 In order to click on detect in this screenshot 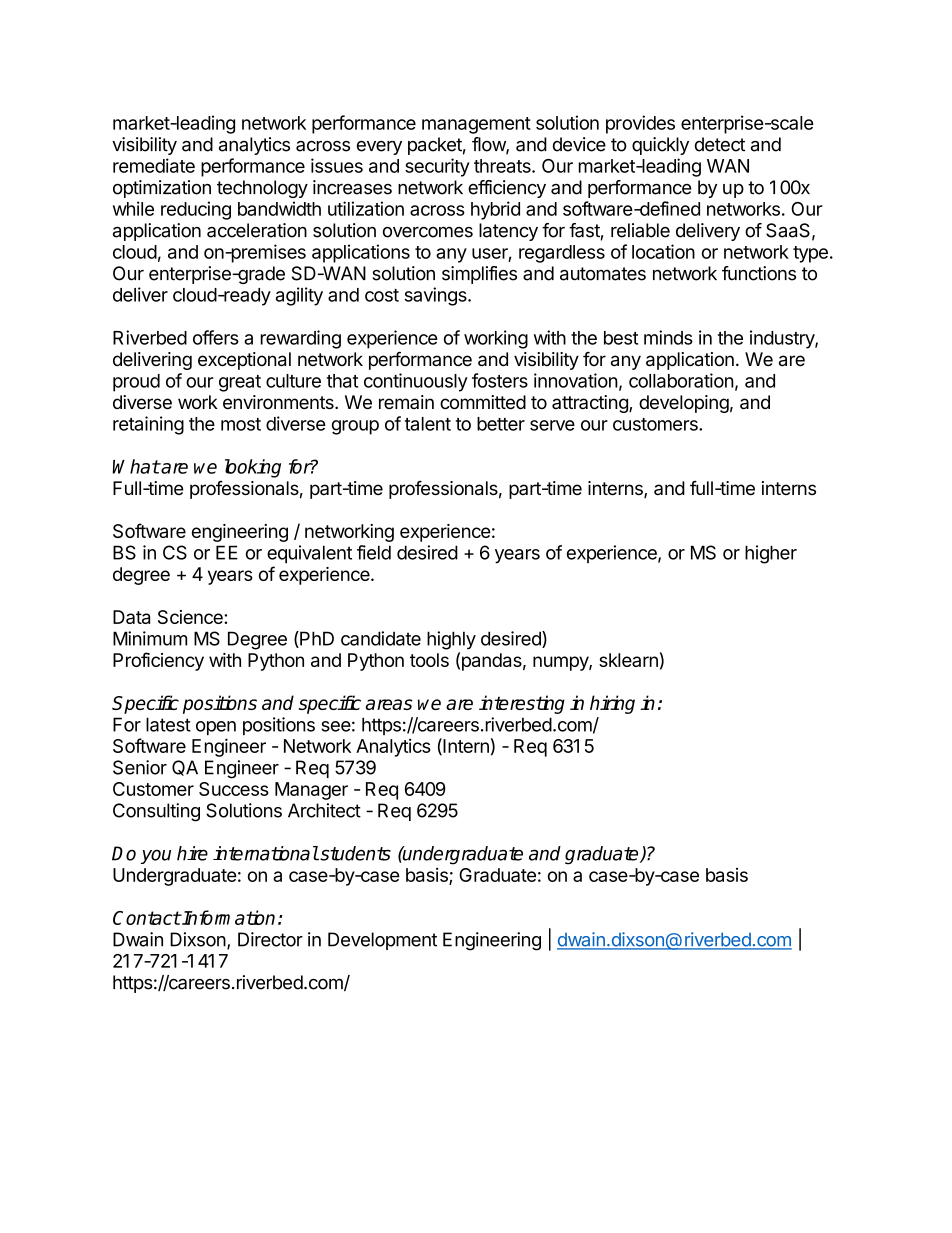, I will do `click(720, 144)`.
